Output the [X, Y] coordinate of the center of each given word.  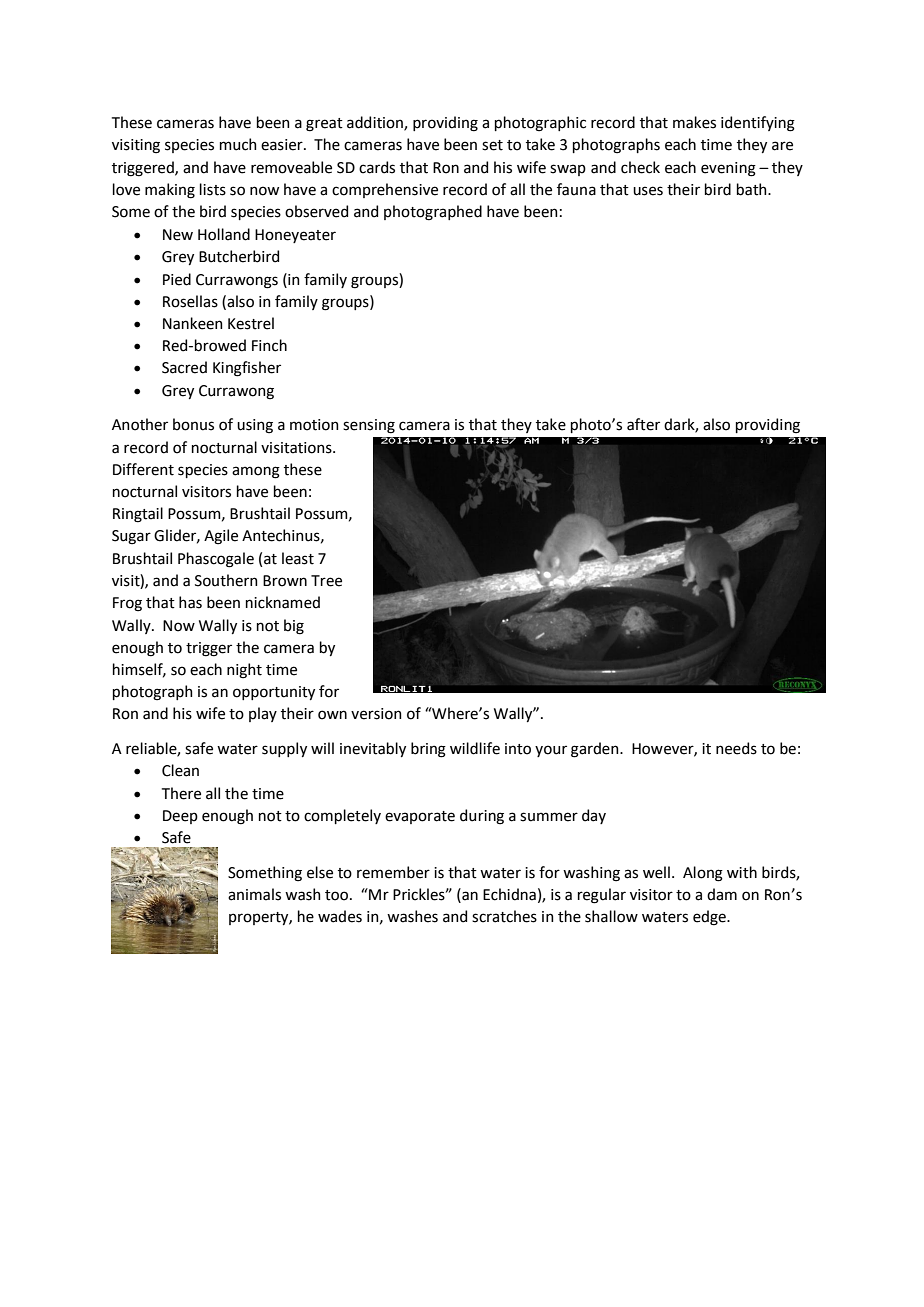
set [492, 145]
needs [736, 748]
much [238, 144]
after [643, 424]
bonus [193, 424]
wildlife [475, 748]
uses [648, 191]
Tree [326, 581]
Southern [226, 580]
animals [254, 894]
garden [596, 750]
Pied [177, 279]
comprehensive [385, 190]
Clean [180, 770]
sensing [369, 426]
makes [694, 122]
